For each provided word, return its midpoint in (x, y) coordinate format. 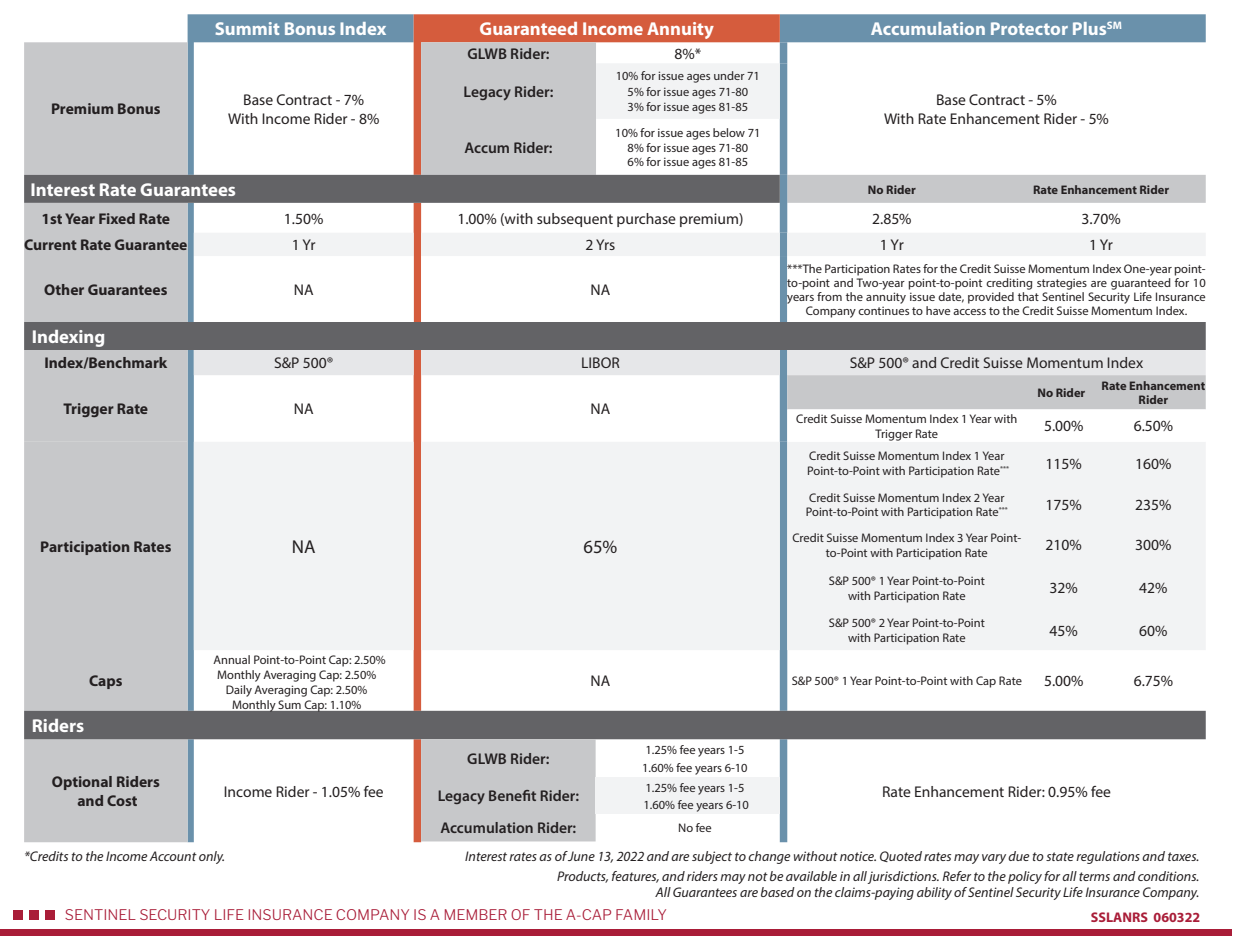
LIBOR (601, 362)
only (211, 857)
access (969, 312)
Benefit (512, 795)
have (938, 310)
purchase (646, 220)
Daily (239, 691)
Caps (105, 682)
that (1028, 295)
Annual (231, 659)
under (729, 75)
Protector (1029, 28)
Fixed (117, 218)
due (1018, 856)
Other (64, 289)
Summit (247, 28)
